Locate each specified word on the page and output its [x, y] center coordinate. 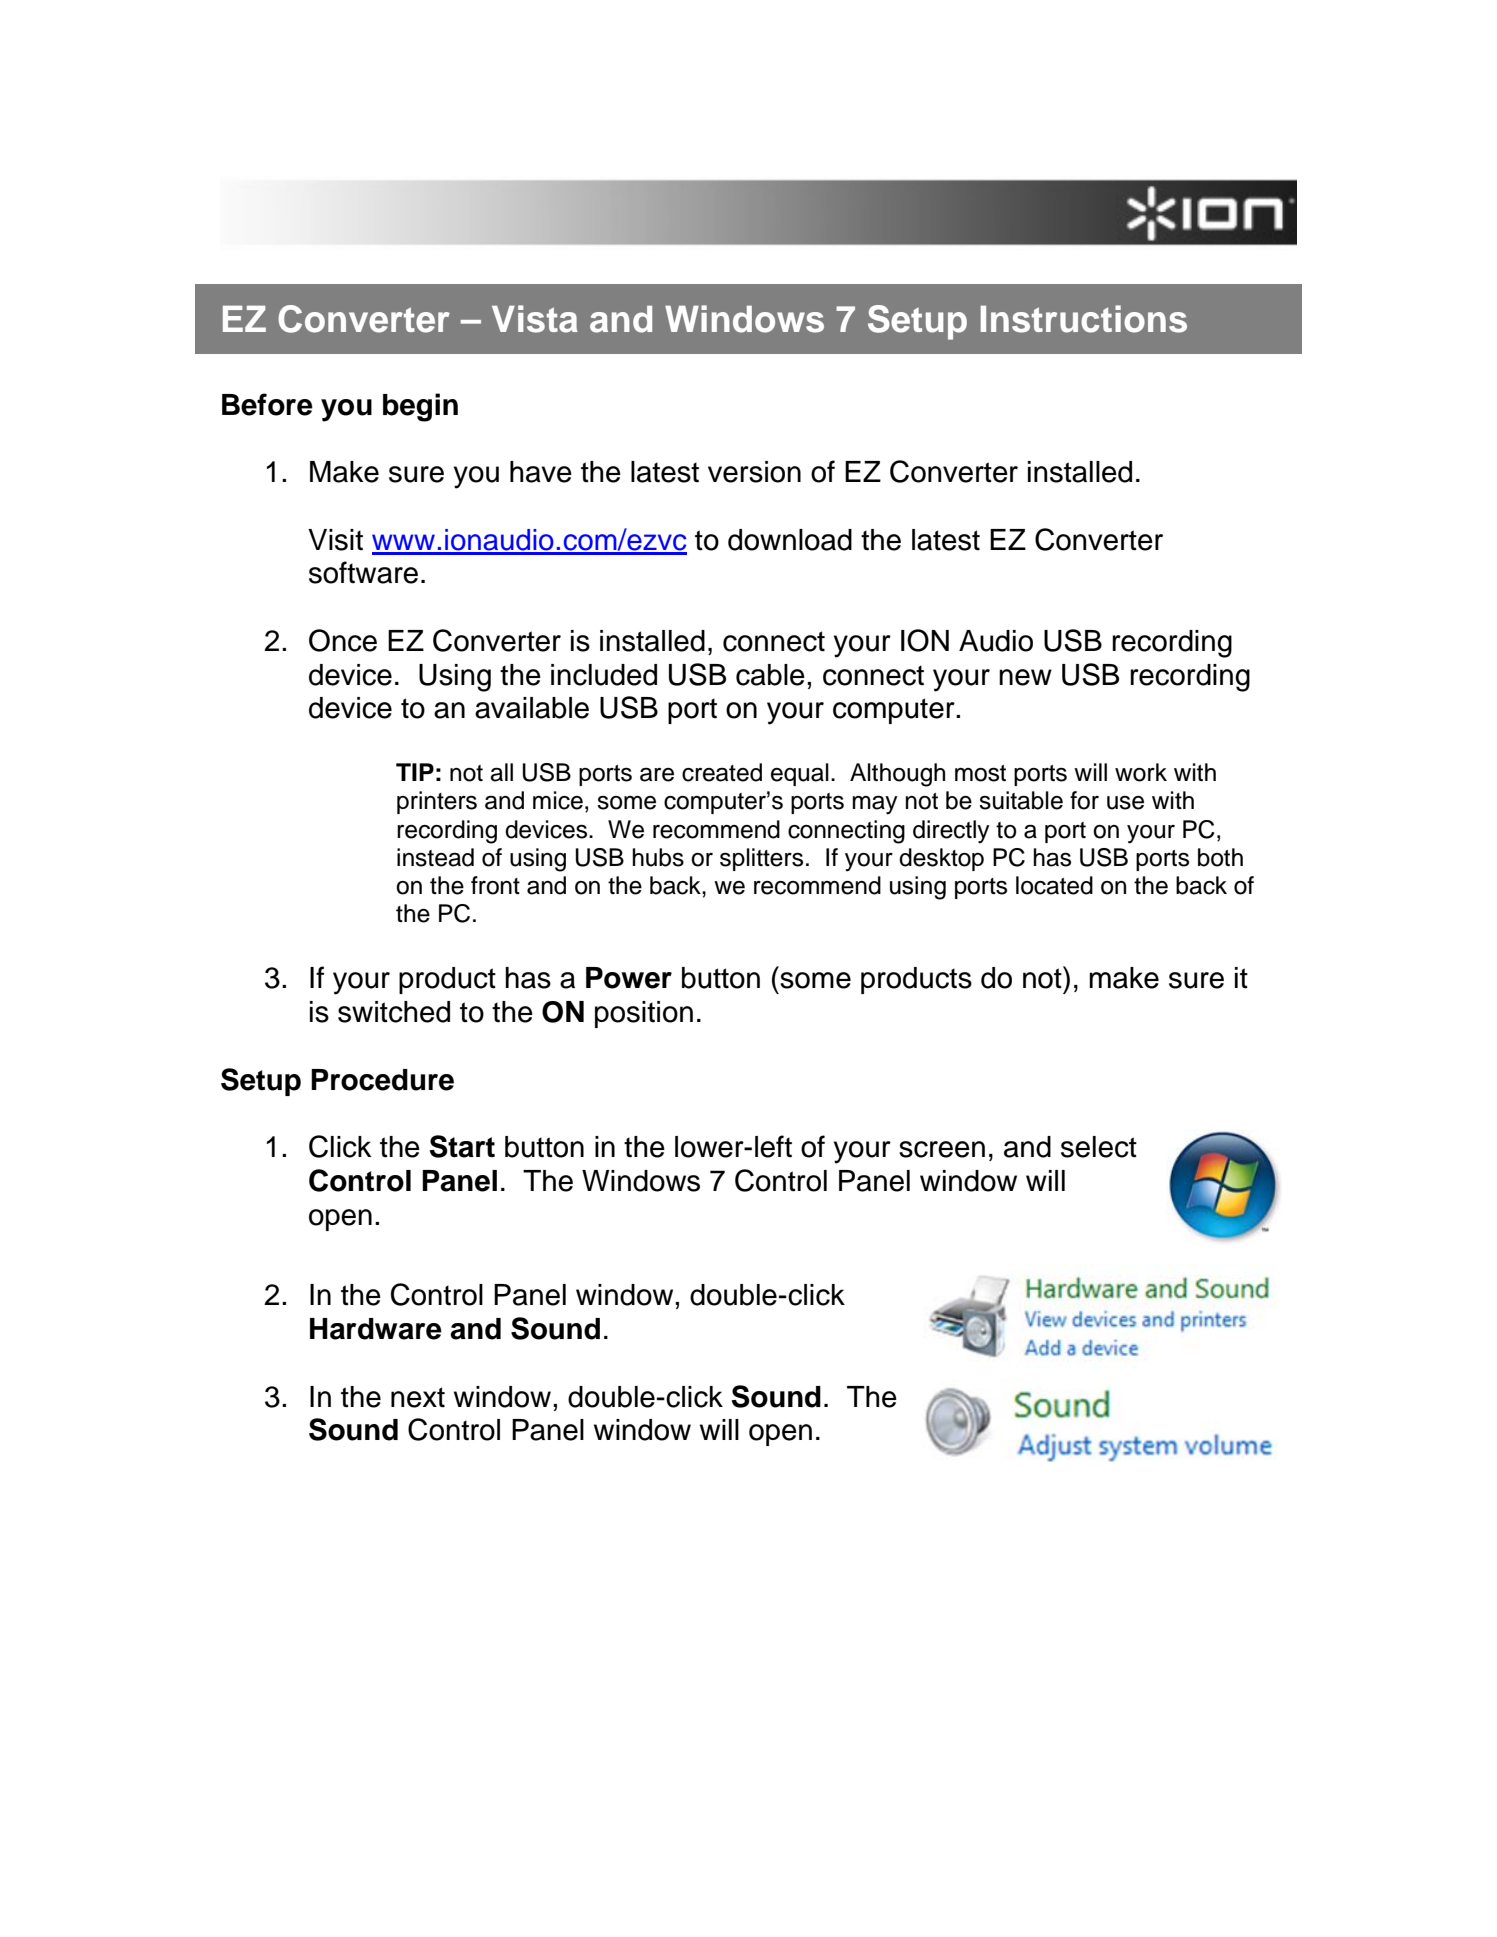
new [1025, 677]
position [644, 1014]
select [1099, 1147]
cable [770, 675]
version [754, 472]
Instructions [1084, 319]
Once [343, 640]
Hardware [376, 1329]
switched [394, 1012]
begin [420, 407]
